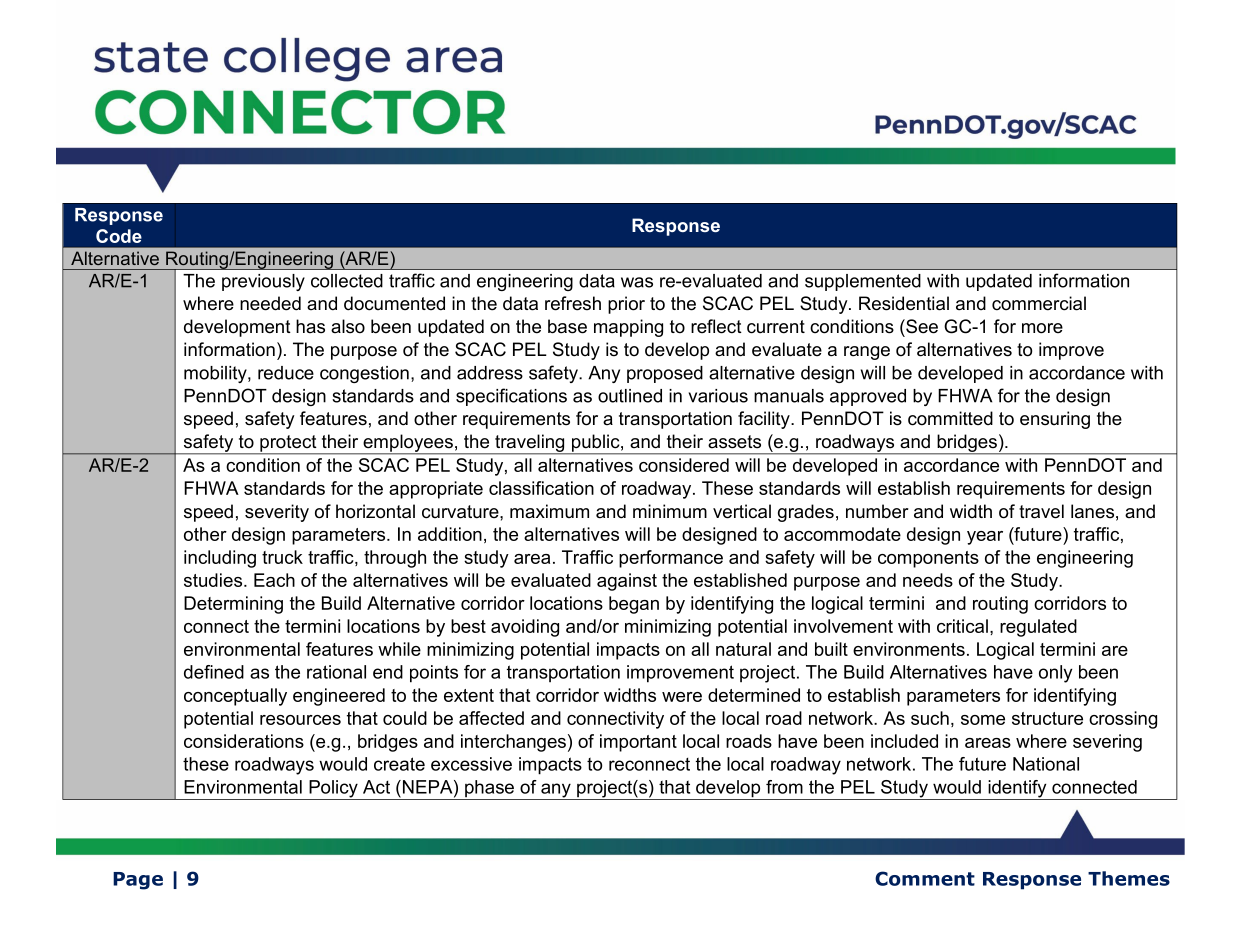 This screenshot has width=1233, height=952. Describe the element at coordinates (985, 538) in the screenshot. I see `year` at that location.
